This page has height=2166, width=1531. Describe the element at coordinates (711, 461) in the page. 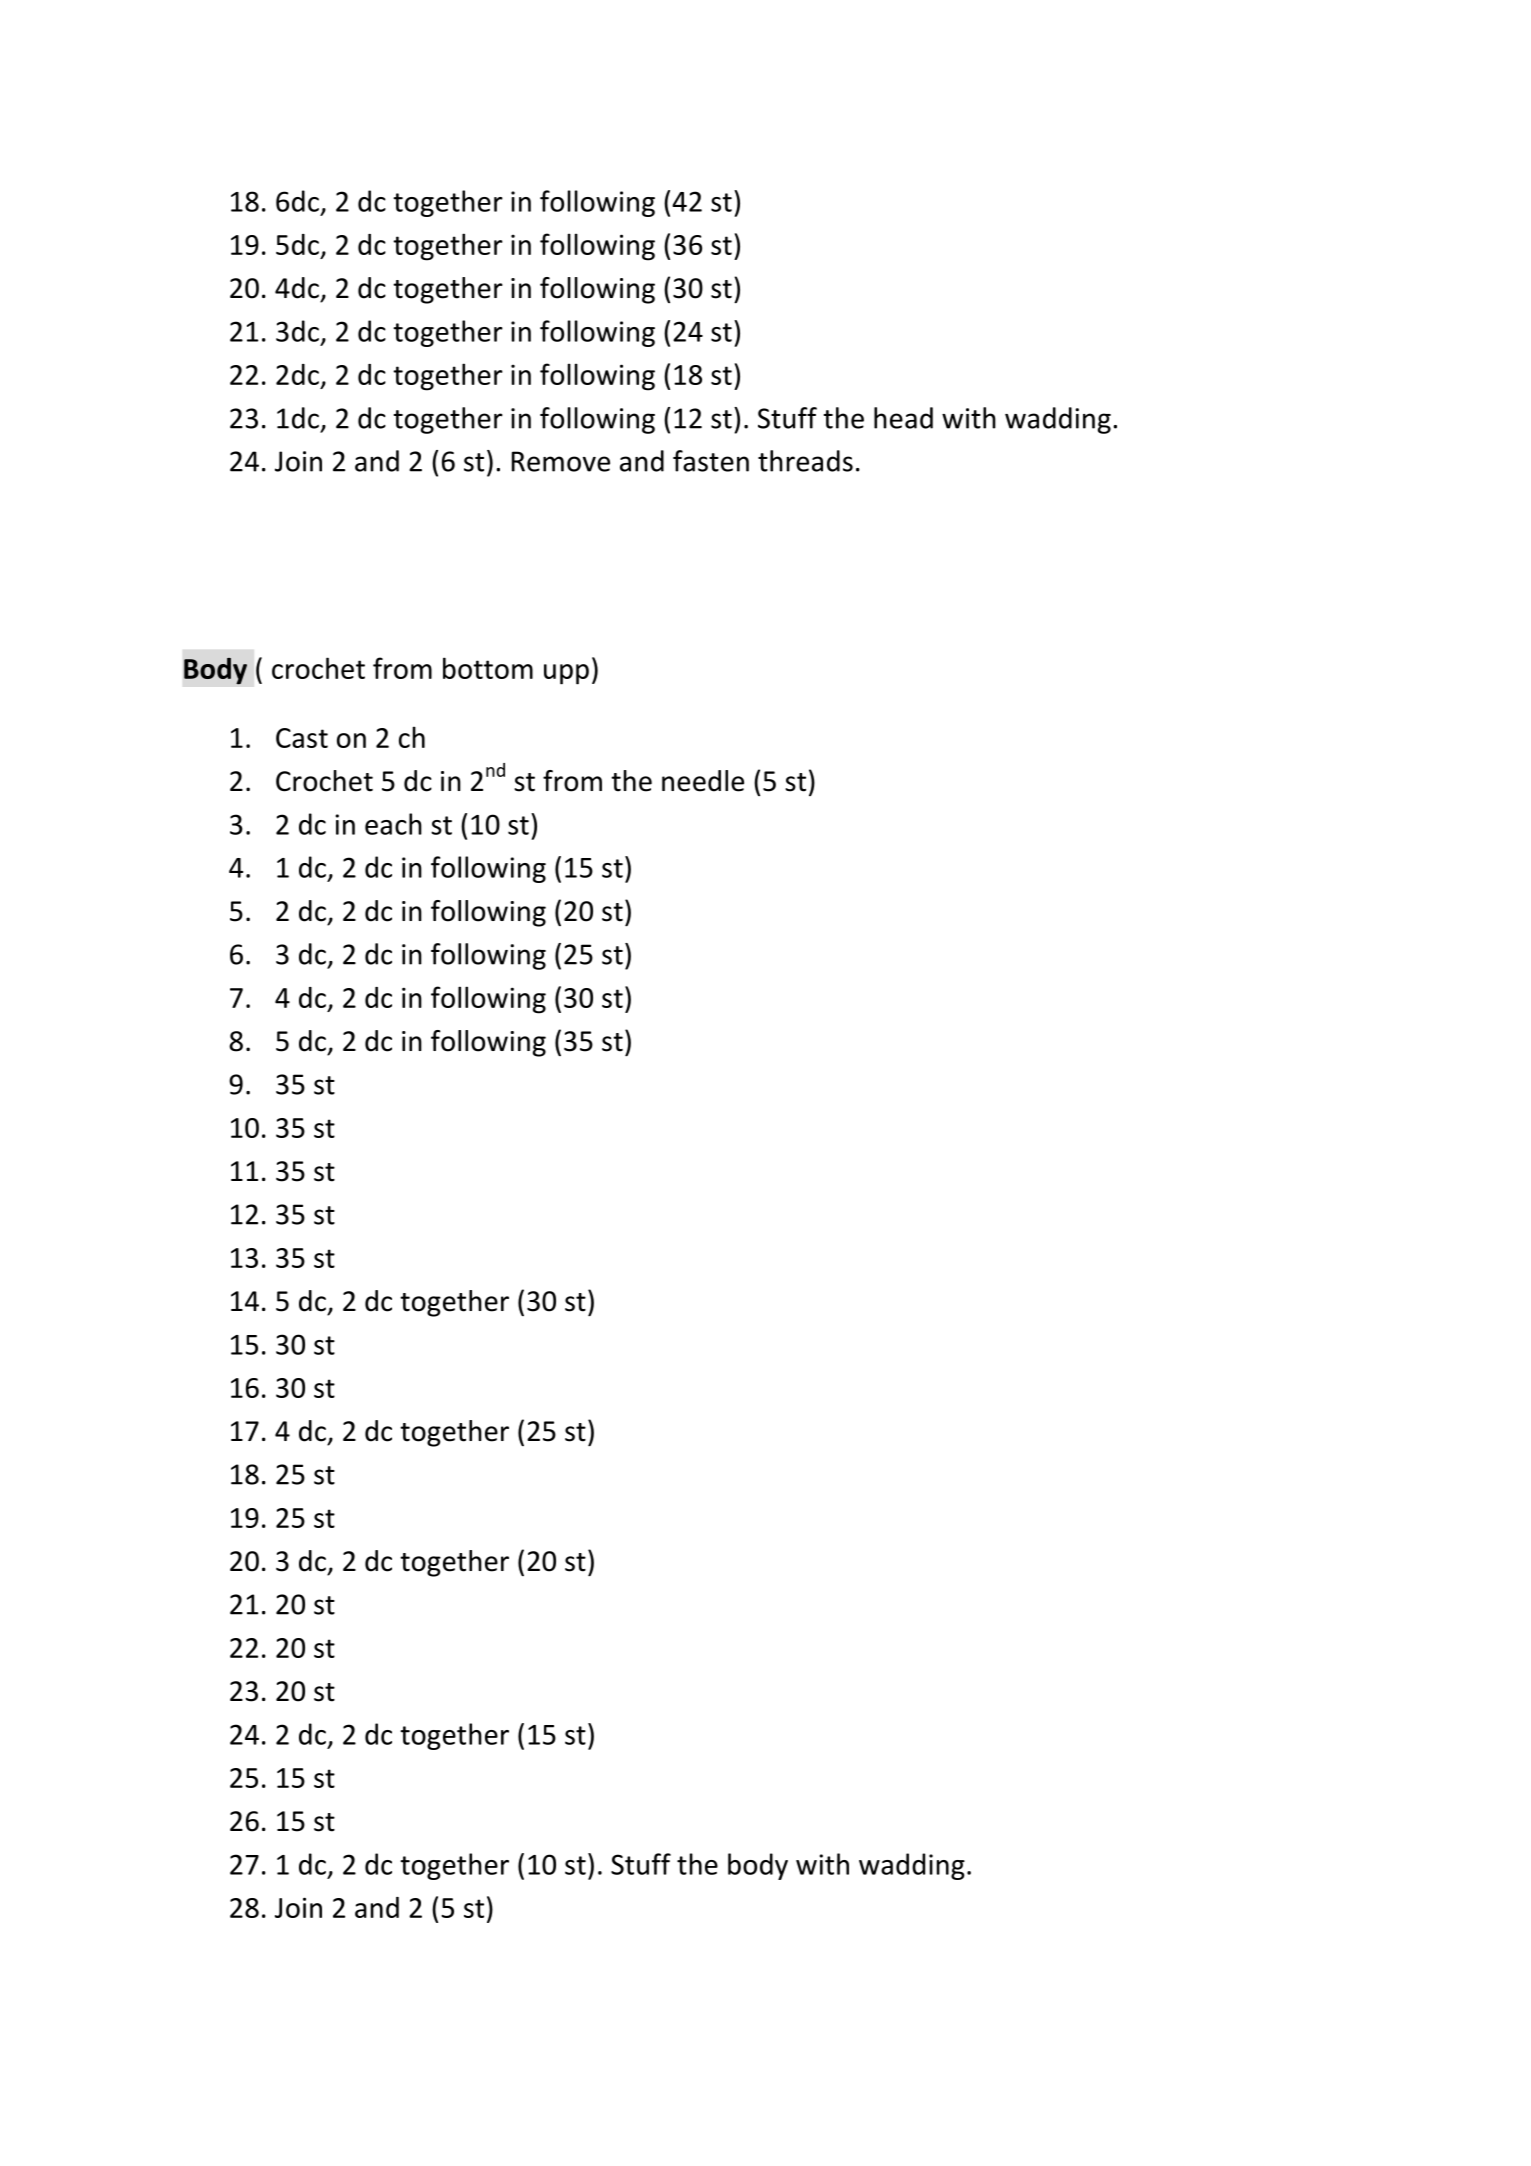

I see `fasten` at that location.
